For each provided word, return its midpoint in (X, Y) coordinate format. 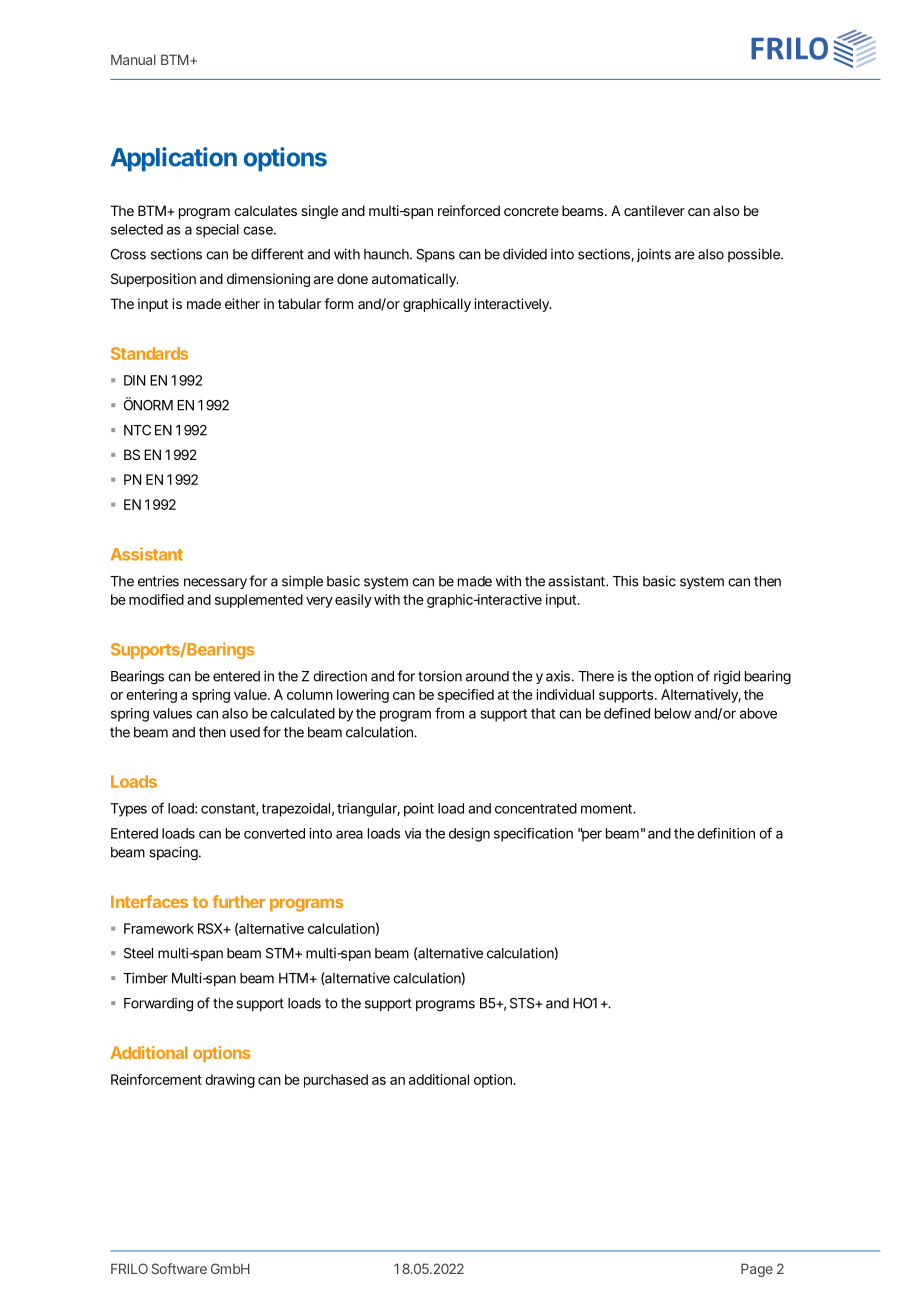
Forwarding (158, 1005)
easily (353, 601)
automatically (415, 280)
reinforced (469, 210)
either (242, 303)
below (673, 713)
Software (179, 1268)
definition (726, 833)
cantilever (654, 210)
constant (230, 810)
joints (654, 255)
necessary (215, 583)
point (419, 810)
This (625, 581)
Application (174, 159)
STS (523, 1003)
